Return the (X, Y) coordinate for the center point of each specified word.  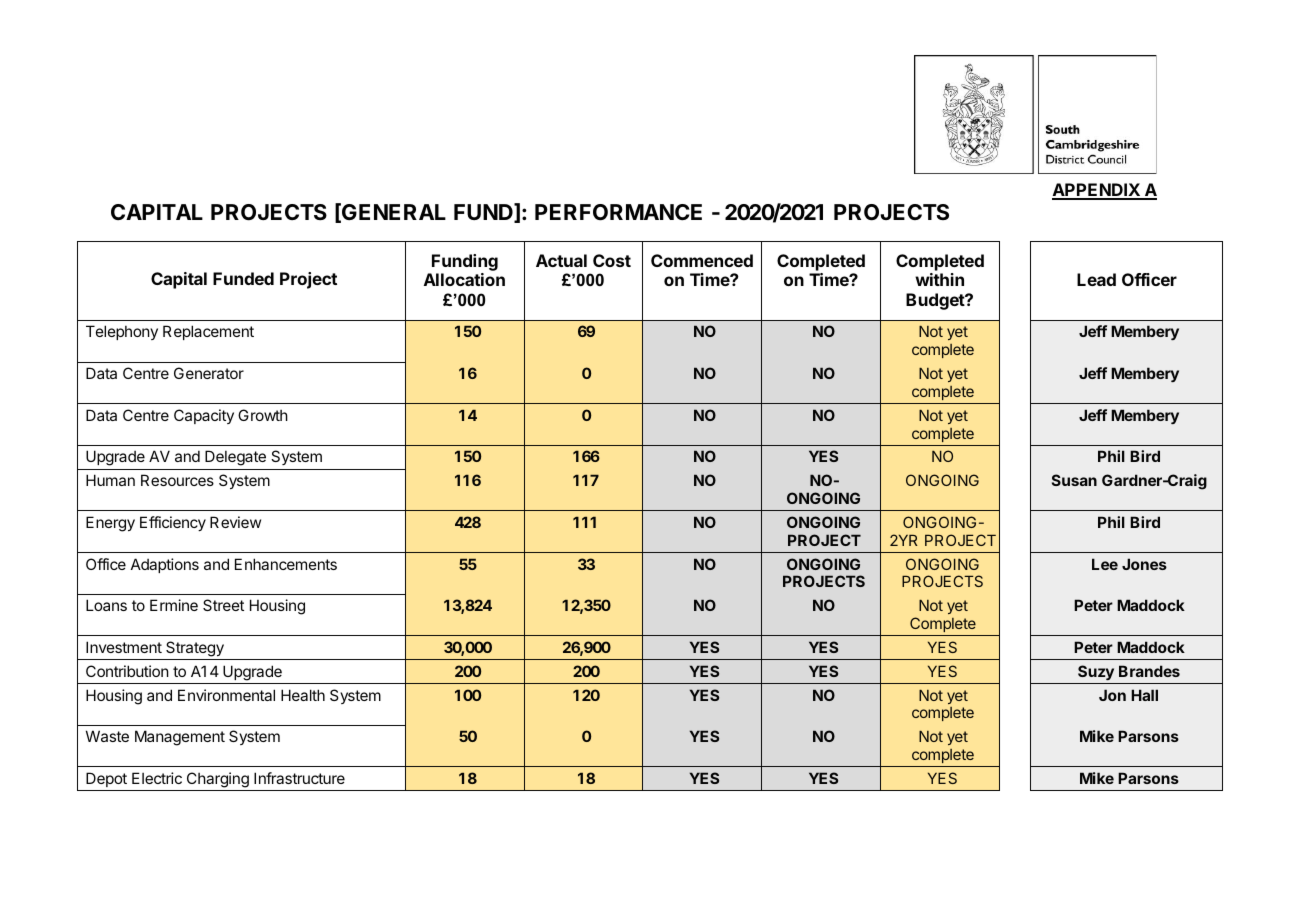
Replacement (208, 332)
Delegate (235, 458)
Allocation (464, 279)
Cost (612, 260)
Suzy (1096, 672)
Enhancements (286, 564)
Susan (1074, 480)
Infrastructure (299, 778)
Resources (177, 480)
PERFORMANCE (618, 212)
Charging (218, 780)
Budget (936, 301)
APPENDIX (1097, 191)
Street (223, 605)
